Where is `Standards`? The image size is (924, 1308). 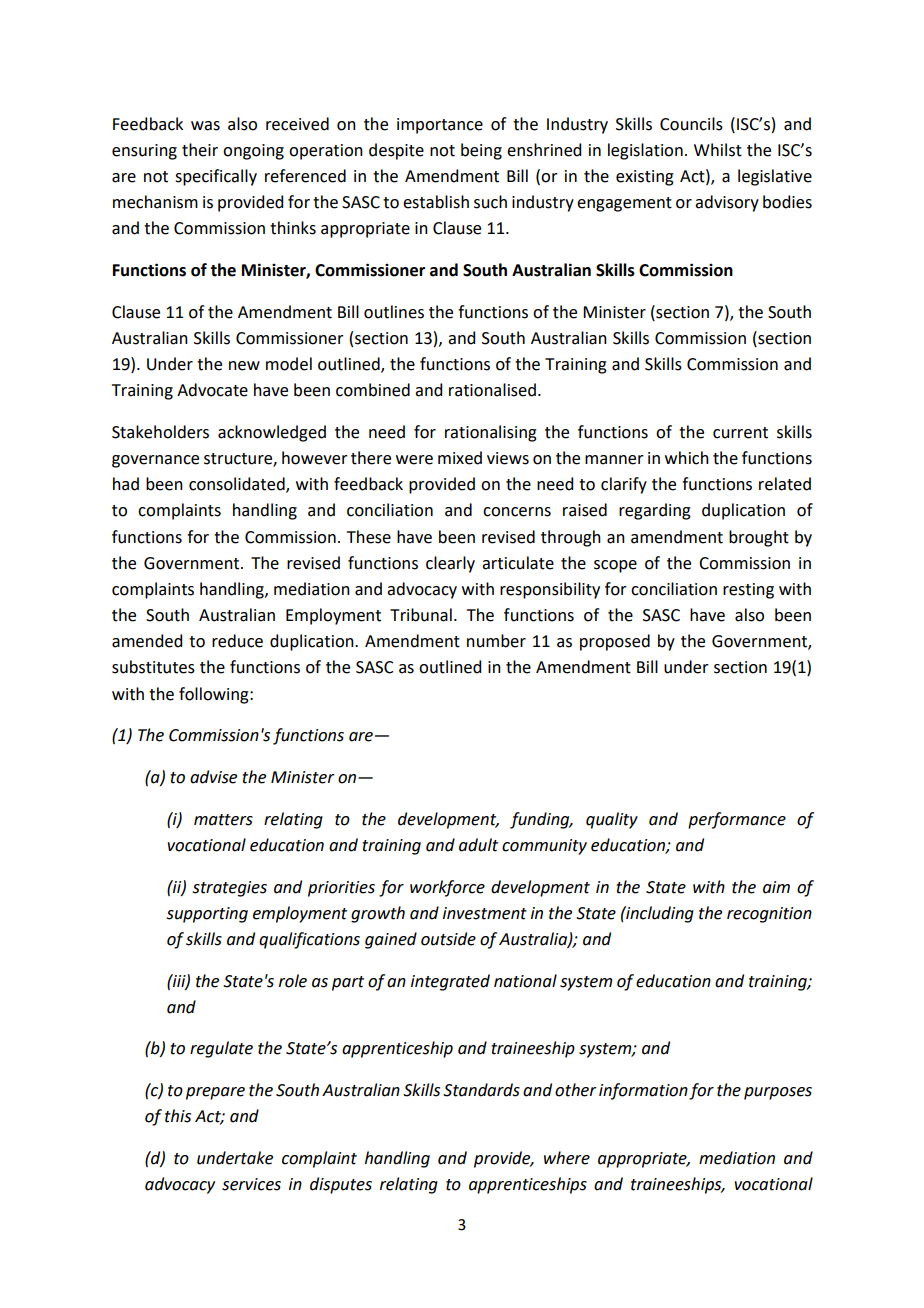 Standards is located at coordinates (481, 1090).
